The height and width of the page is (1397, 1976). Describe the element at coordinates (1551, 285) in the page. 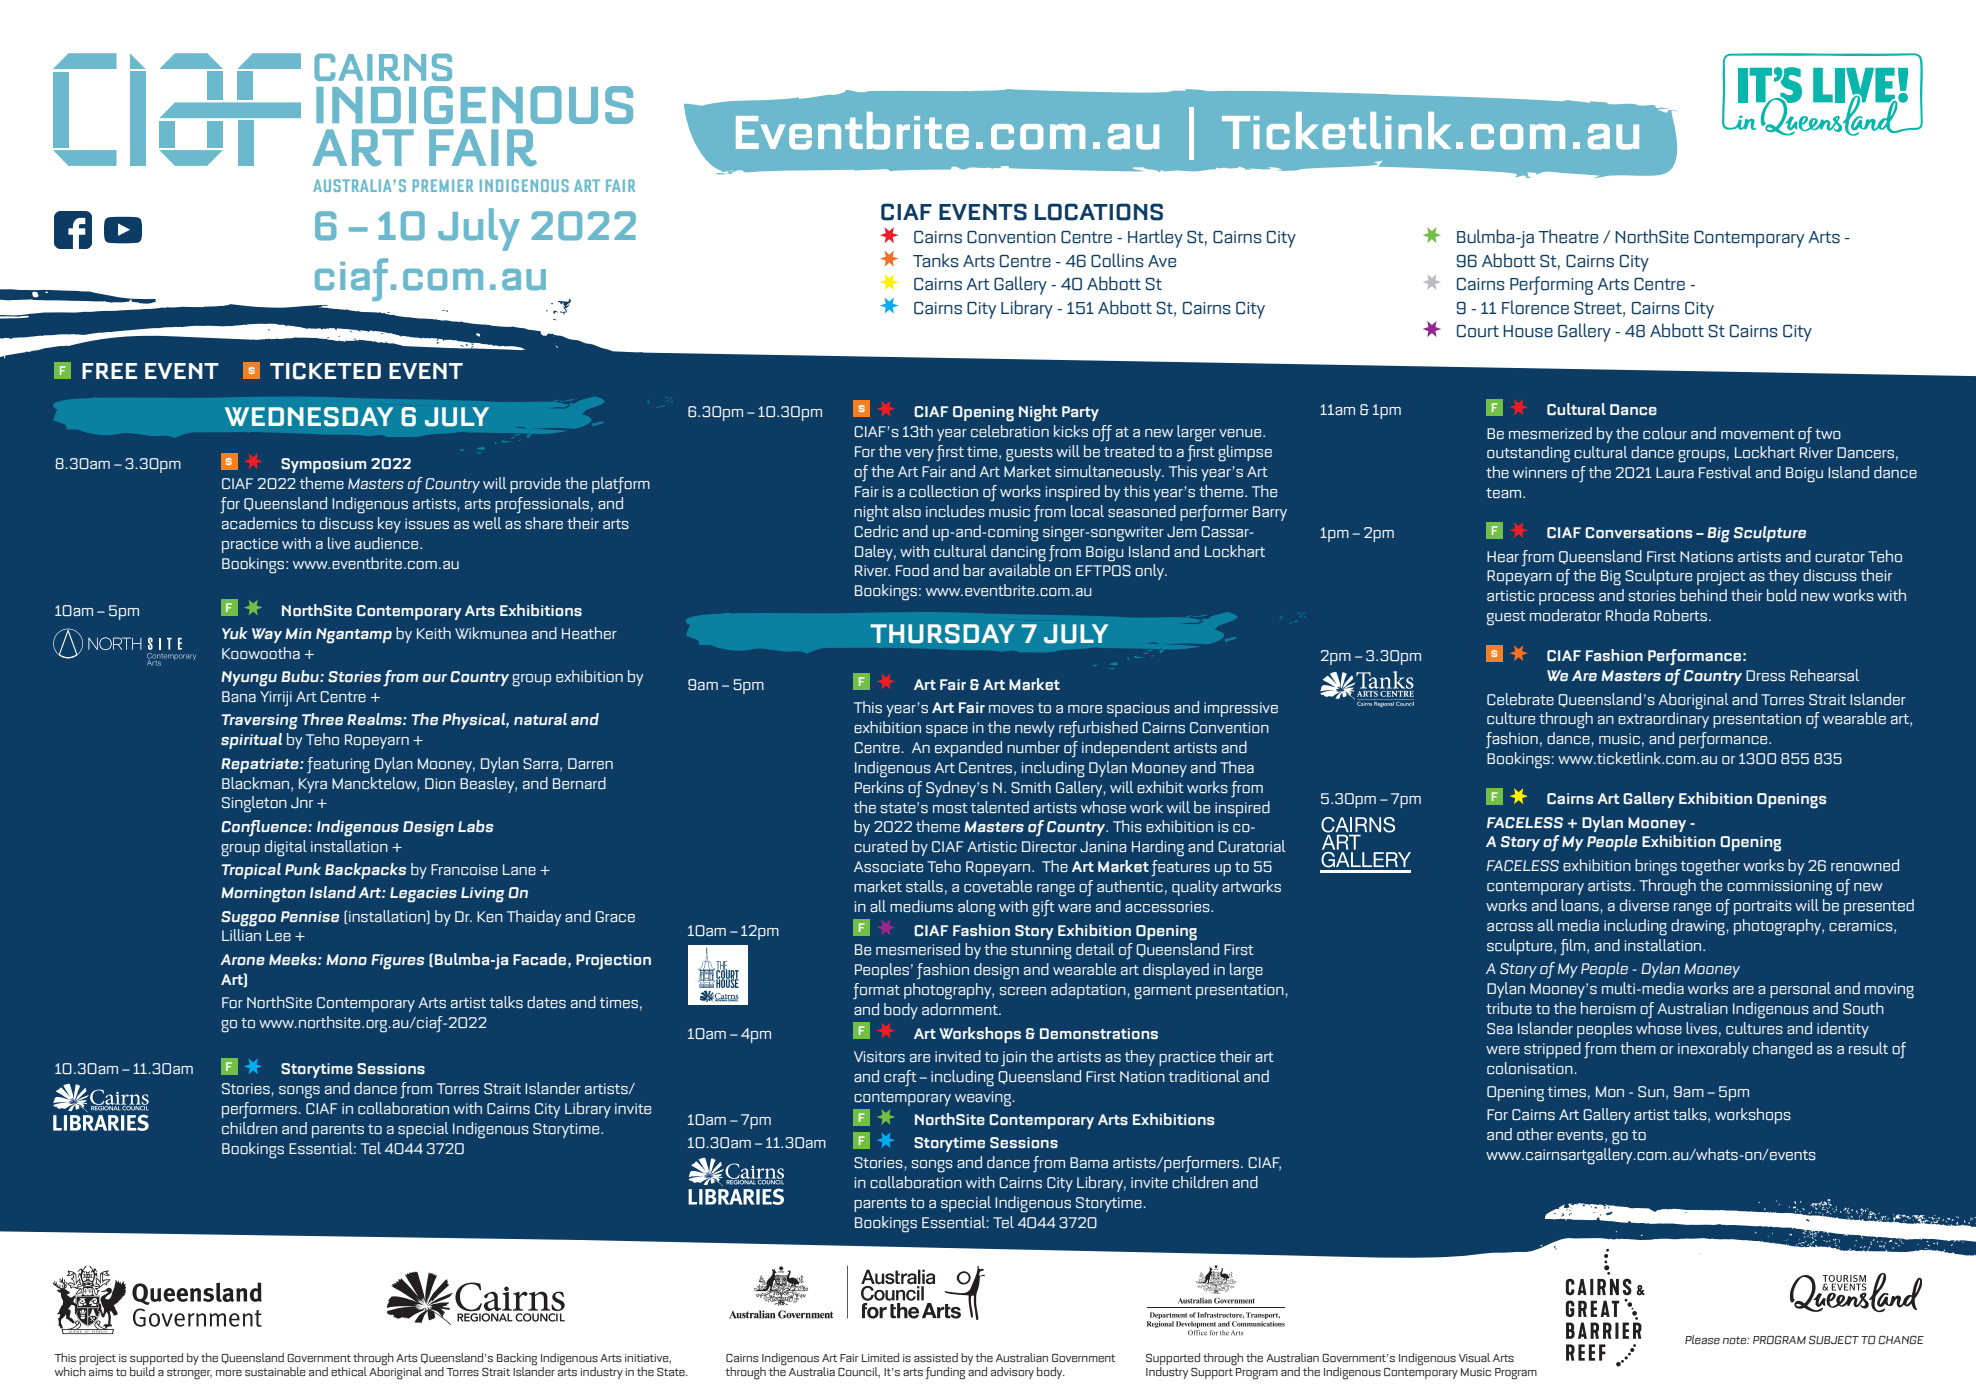

I see `Performing` at that location.
